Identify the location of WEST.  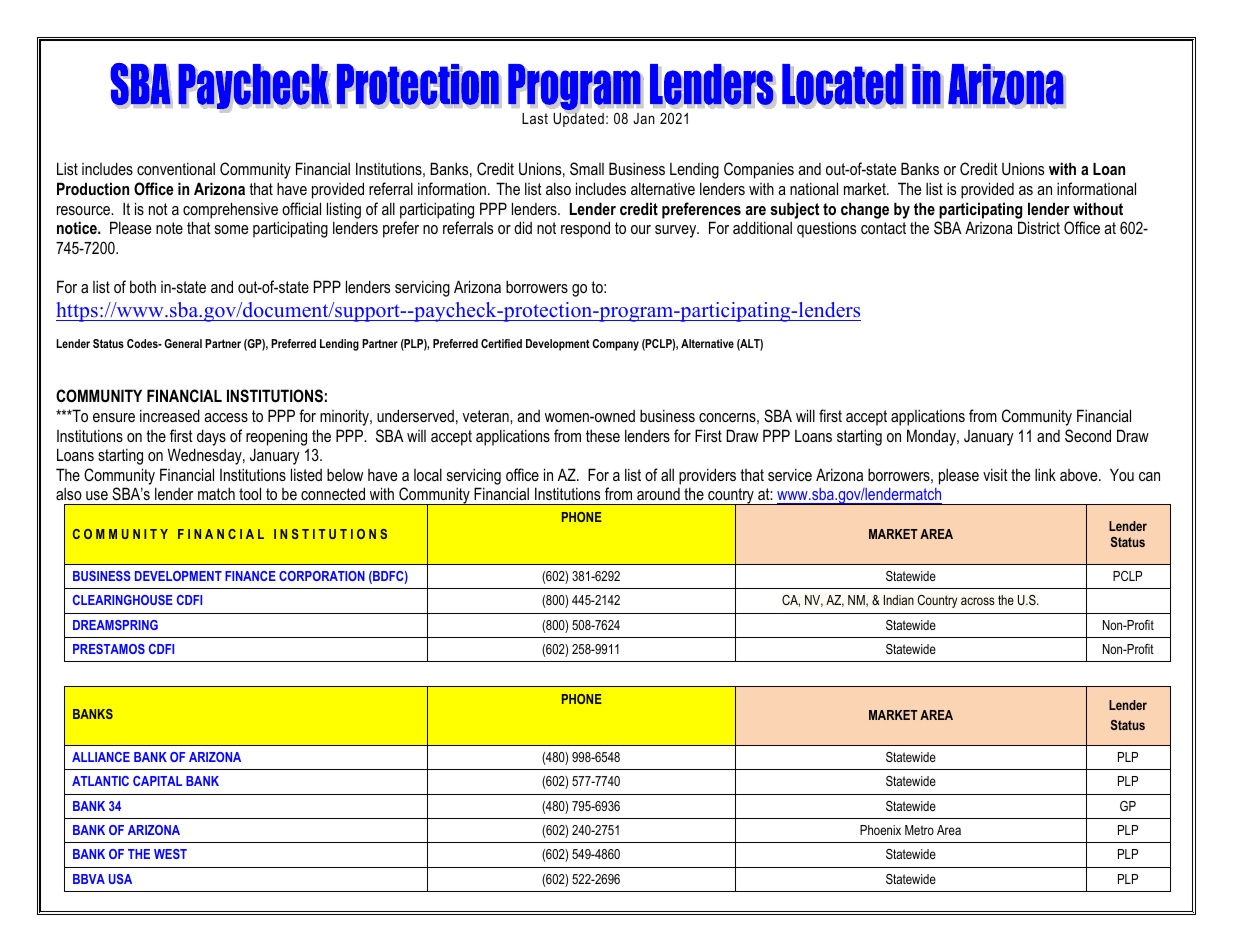
(170, 854).
